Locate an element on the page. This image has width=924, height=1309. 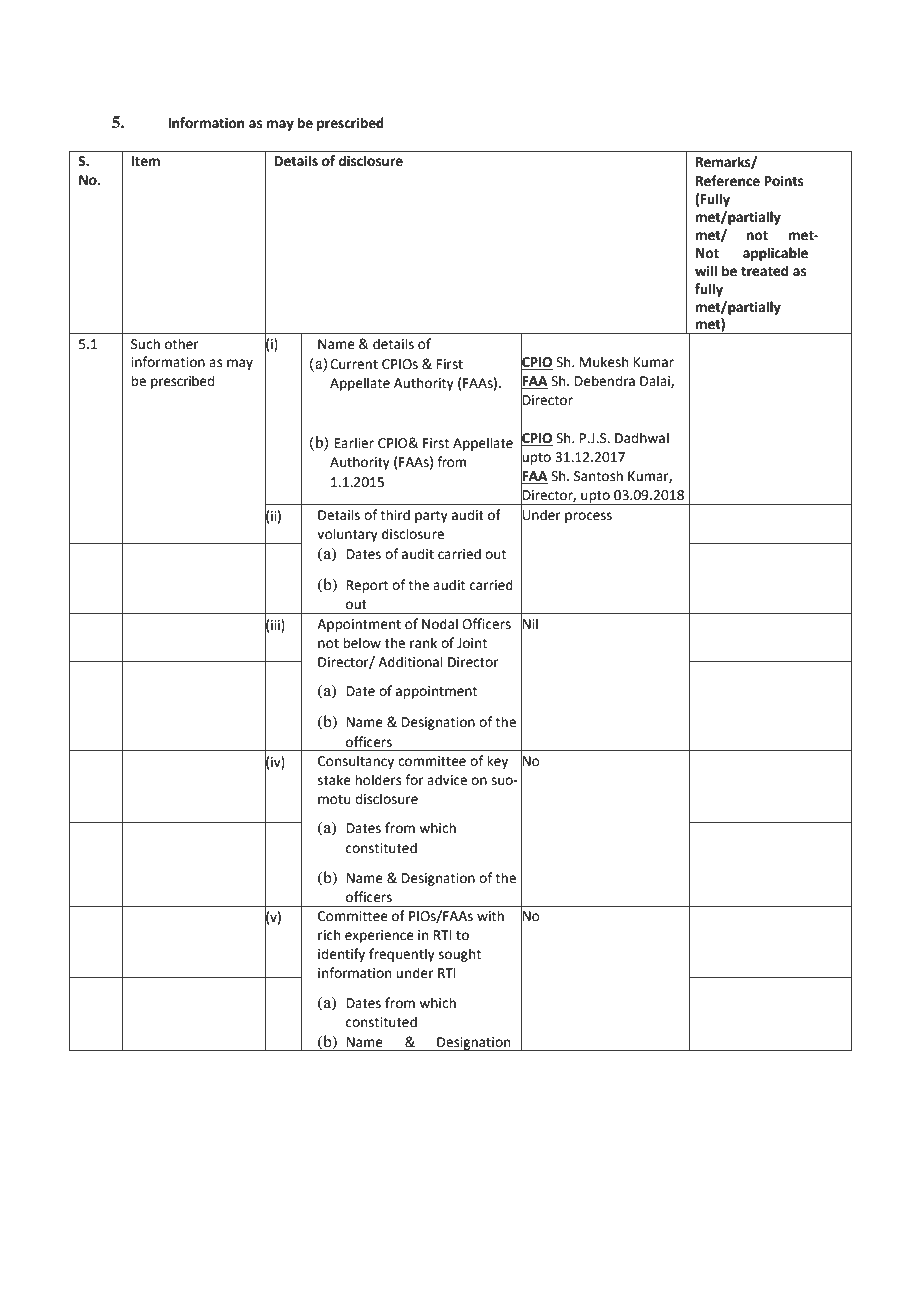
sought is located at coordinates (460, 955).
